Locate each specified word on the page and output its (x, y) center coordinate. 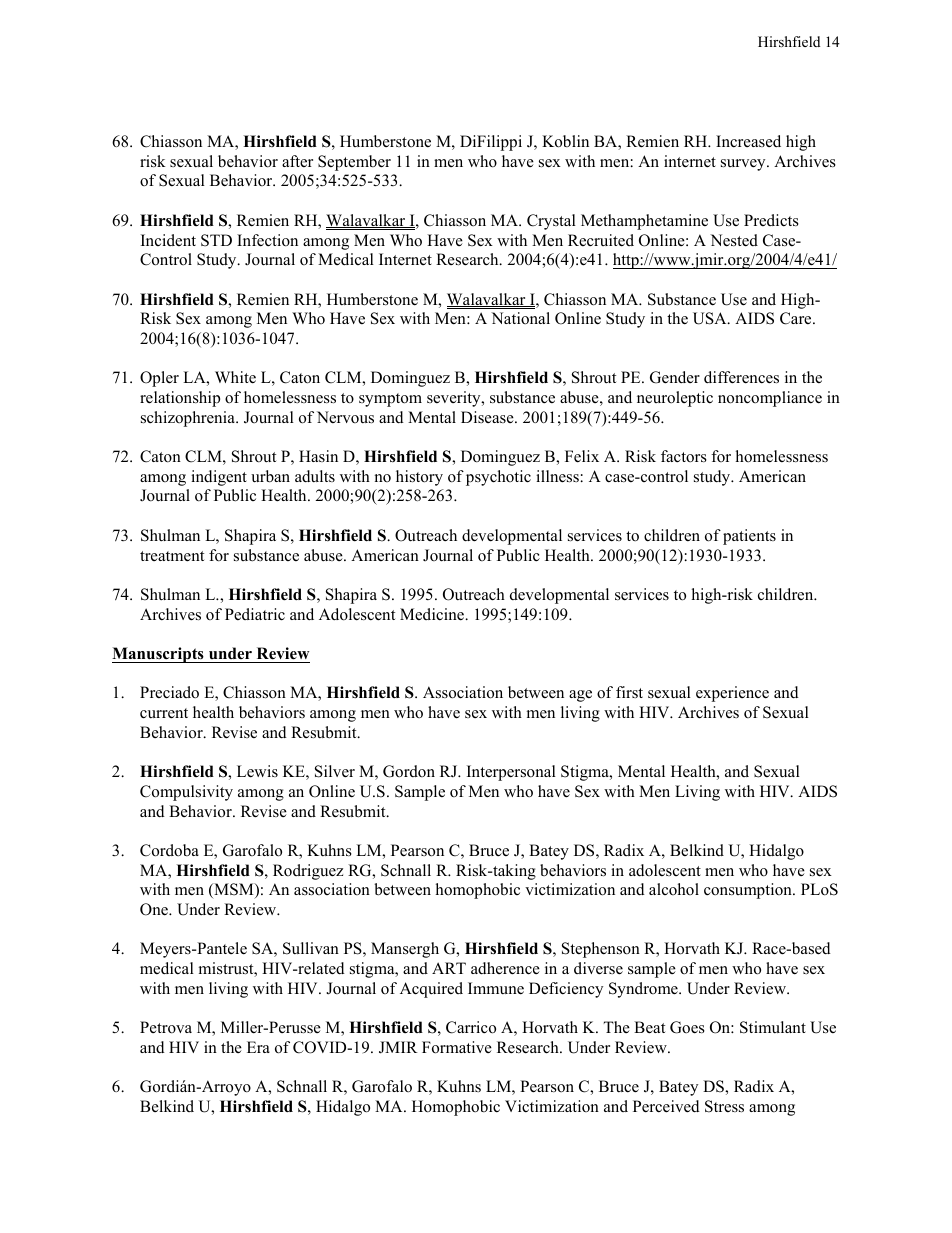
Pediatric (255, 614)
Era (258, 1047)
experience (732, 694)
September (354, 163)
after (297, 161)
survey (744, 165)
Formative (457, 1047)
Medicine (433, 614)
